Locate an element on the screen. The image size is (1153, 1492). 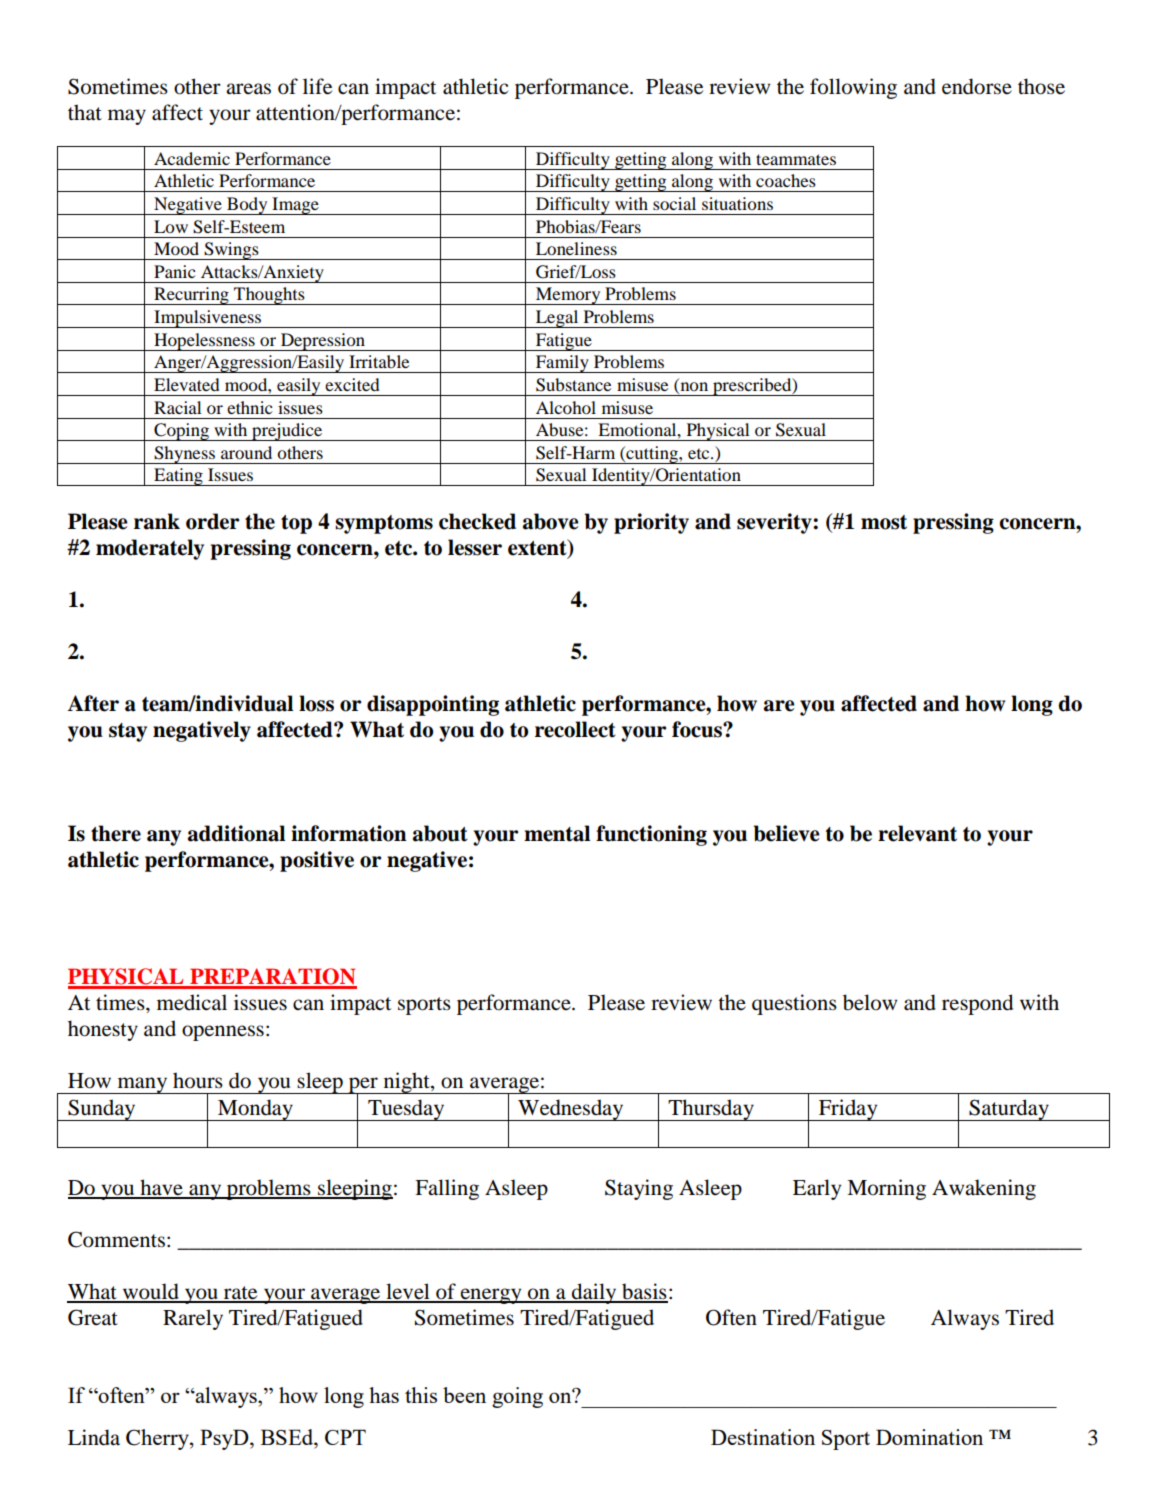
social is located at coordinates (674, 203).
